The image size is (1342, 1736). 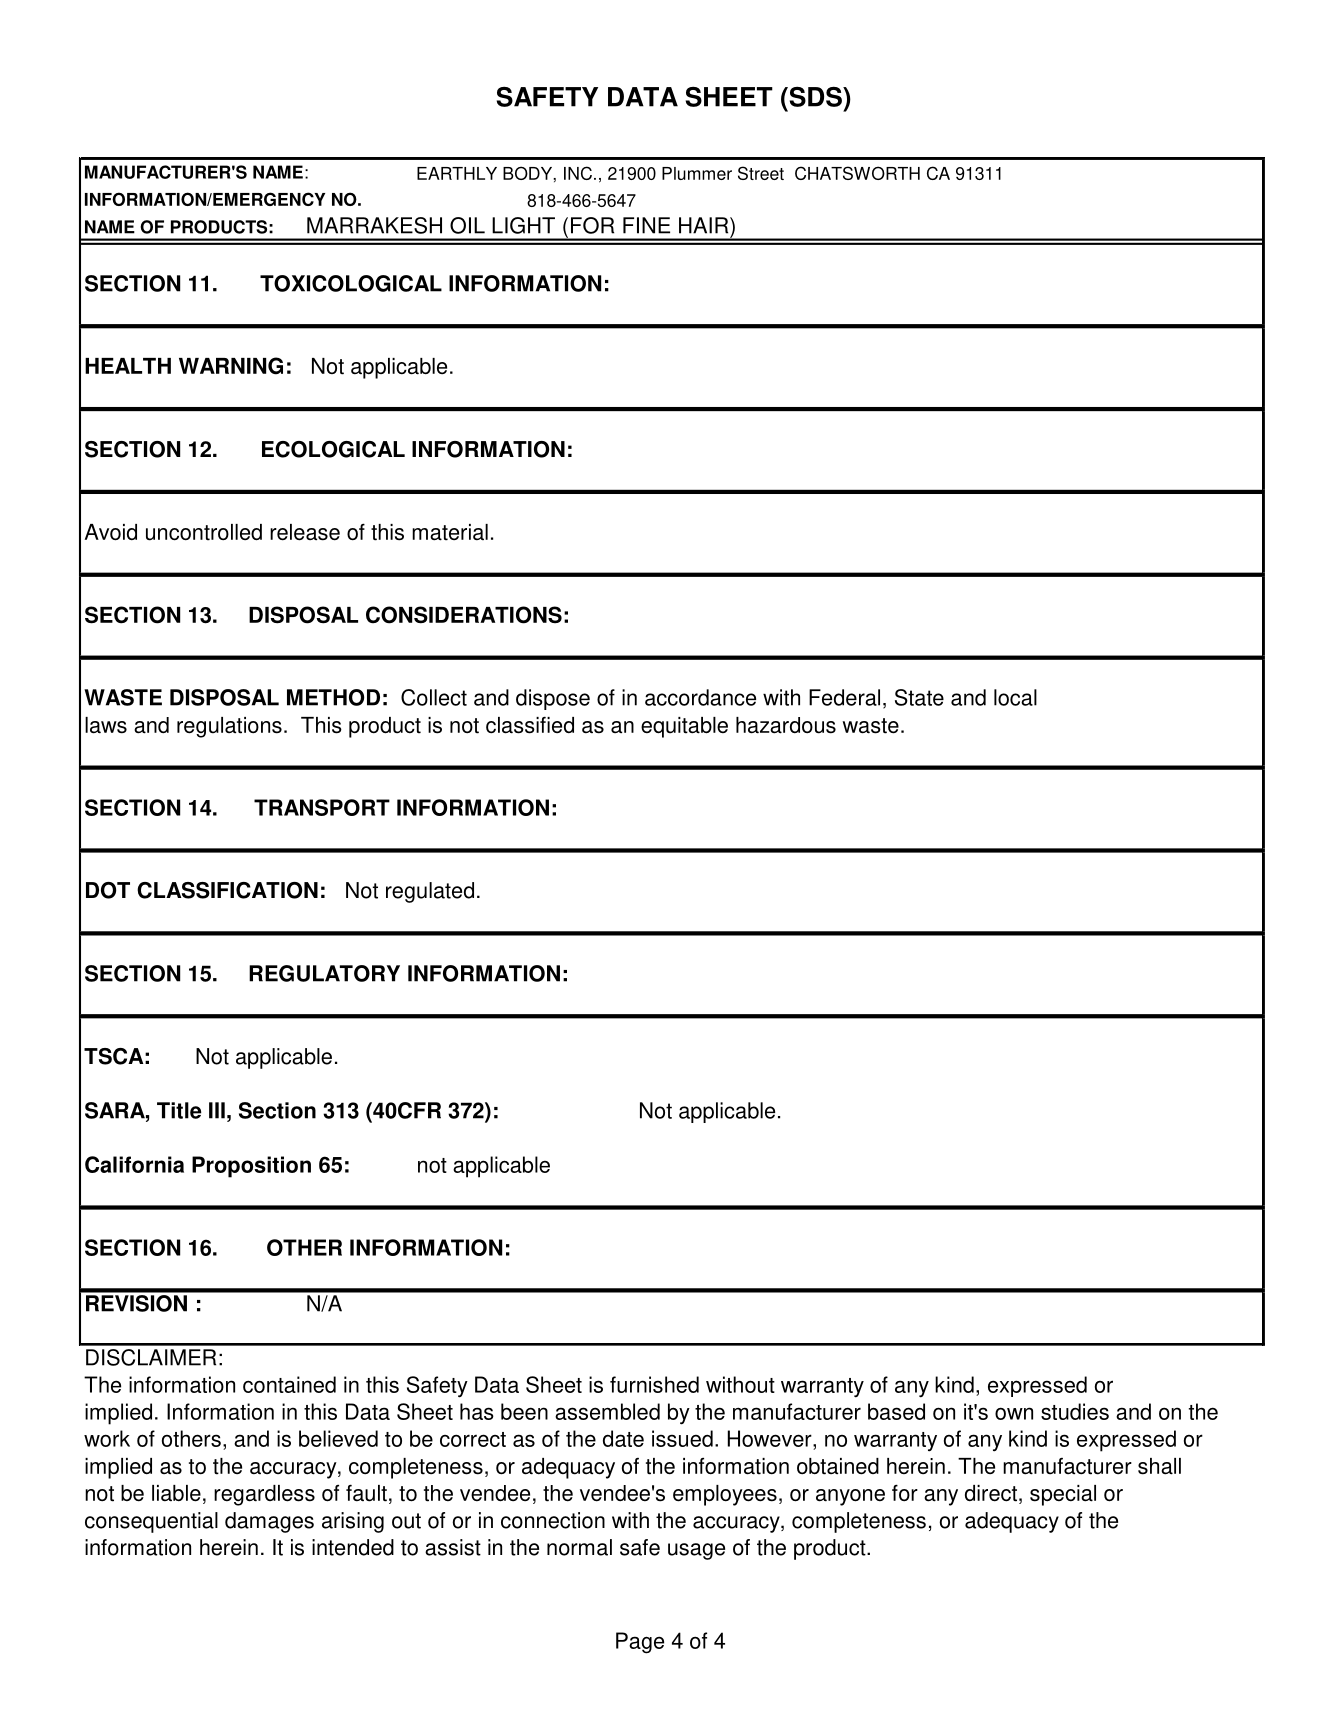 What do you see at coordinates (351, 283) in the page?
I see `TOXICOLOGICAL` at bounding box center [351, 283].
